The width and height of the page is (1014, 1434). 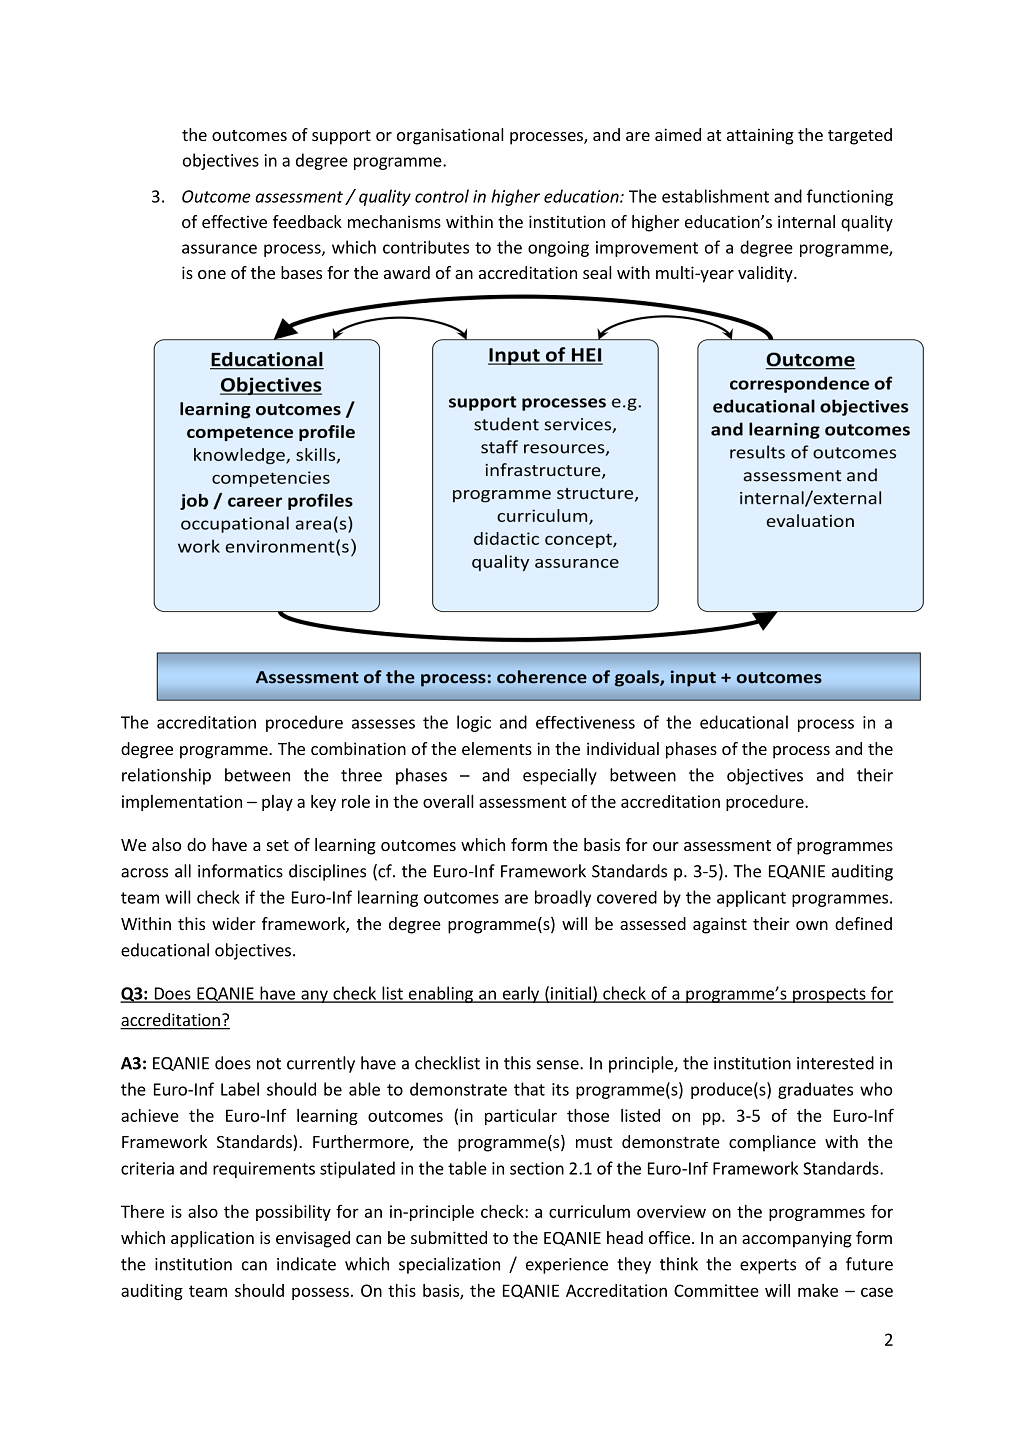 I want to click on broadly, so click(x=563, y=898).
